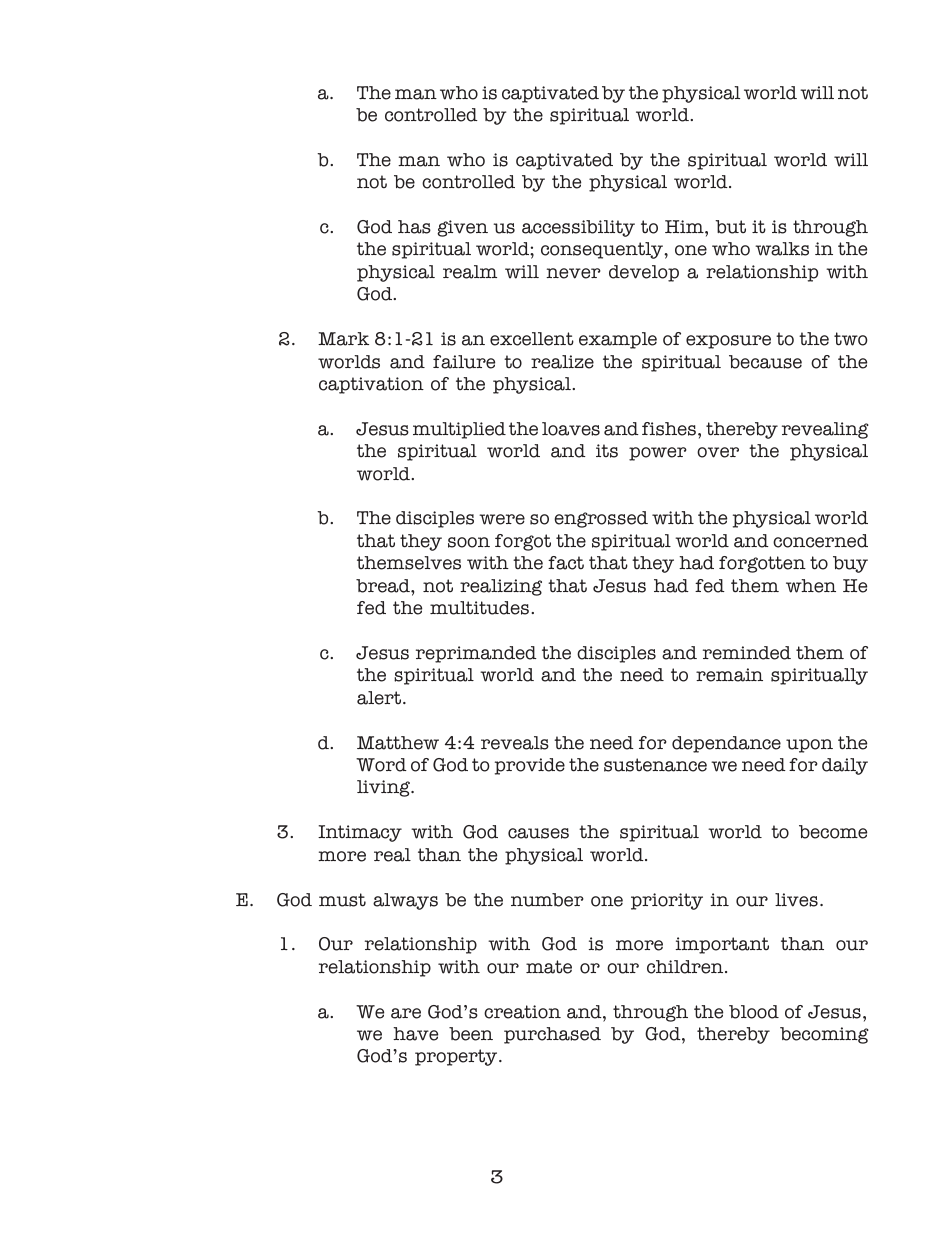 This screenshot has width=952, height=1233. What do you see at coordinates (796, 900) in the screenshot?
I see `lives` at bounding box center [796, 900].
